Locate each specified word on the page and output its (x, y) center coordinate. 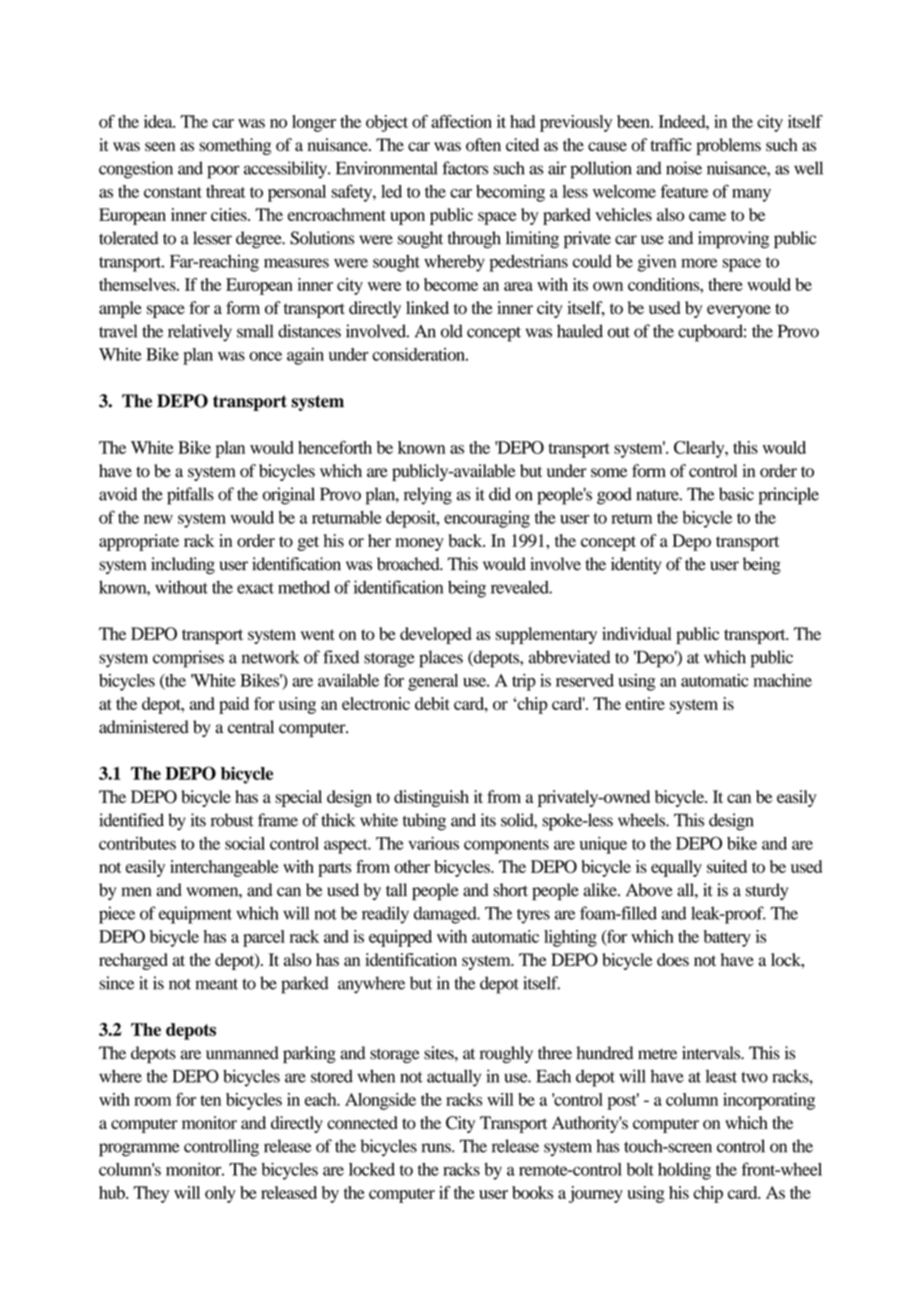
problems (728, 146)
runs (437, 1148)
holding (684, 1171)
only (220, 1194)
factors (465, 168)
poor (223, 172)
